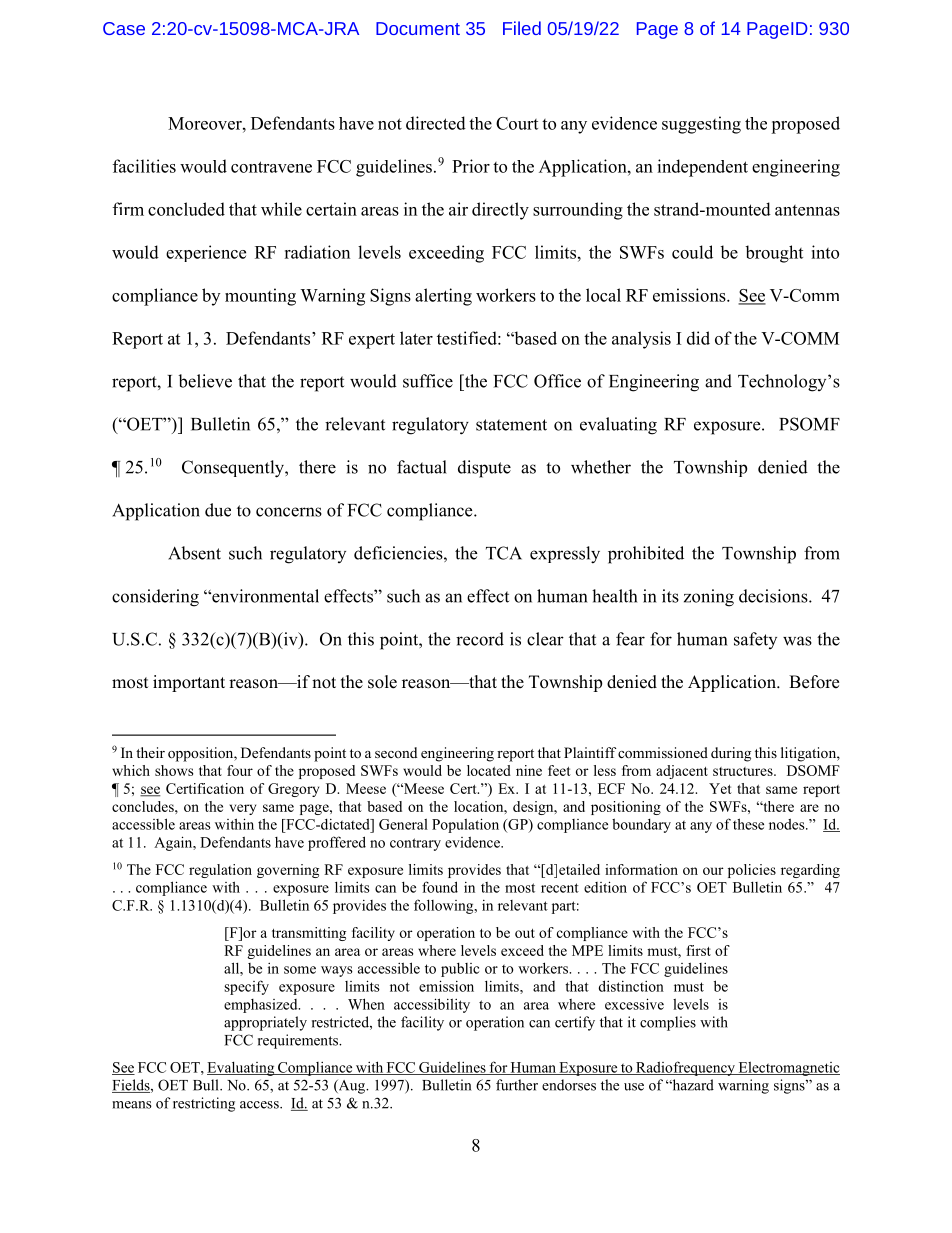 The height and width of the page is (1233, 952). I want to click on Filed, so click(522, 28).
